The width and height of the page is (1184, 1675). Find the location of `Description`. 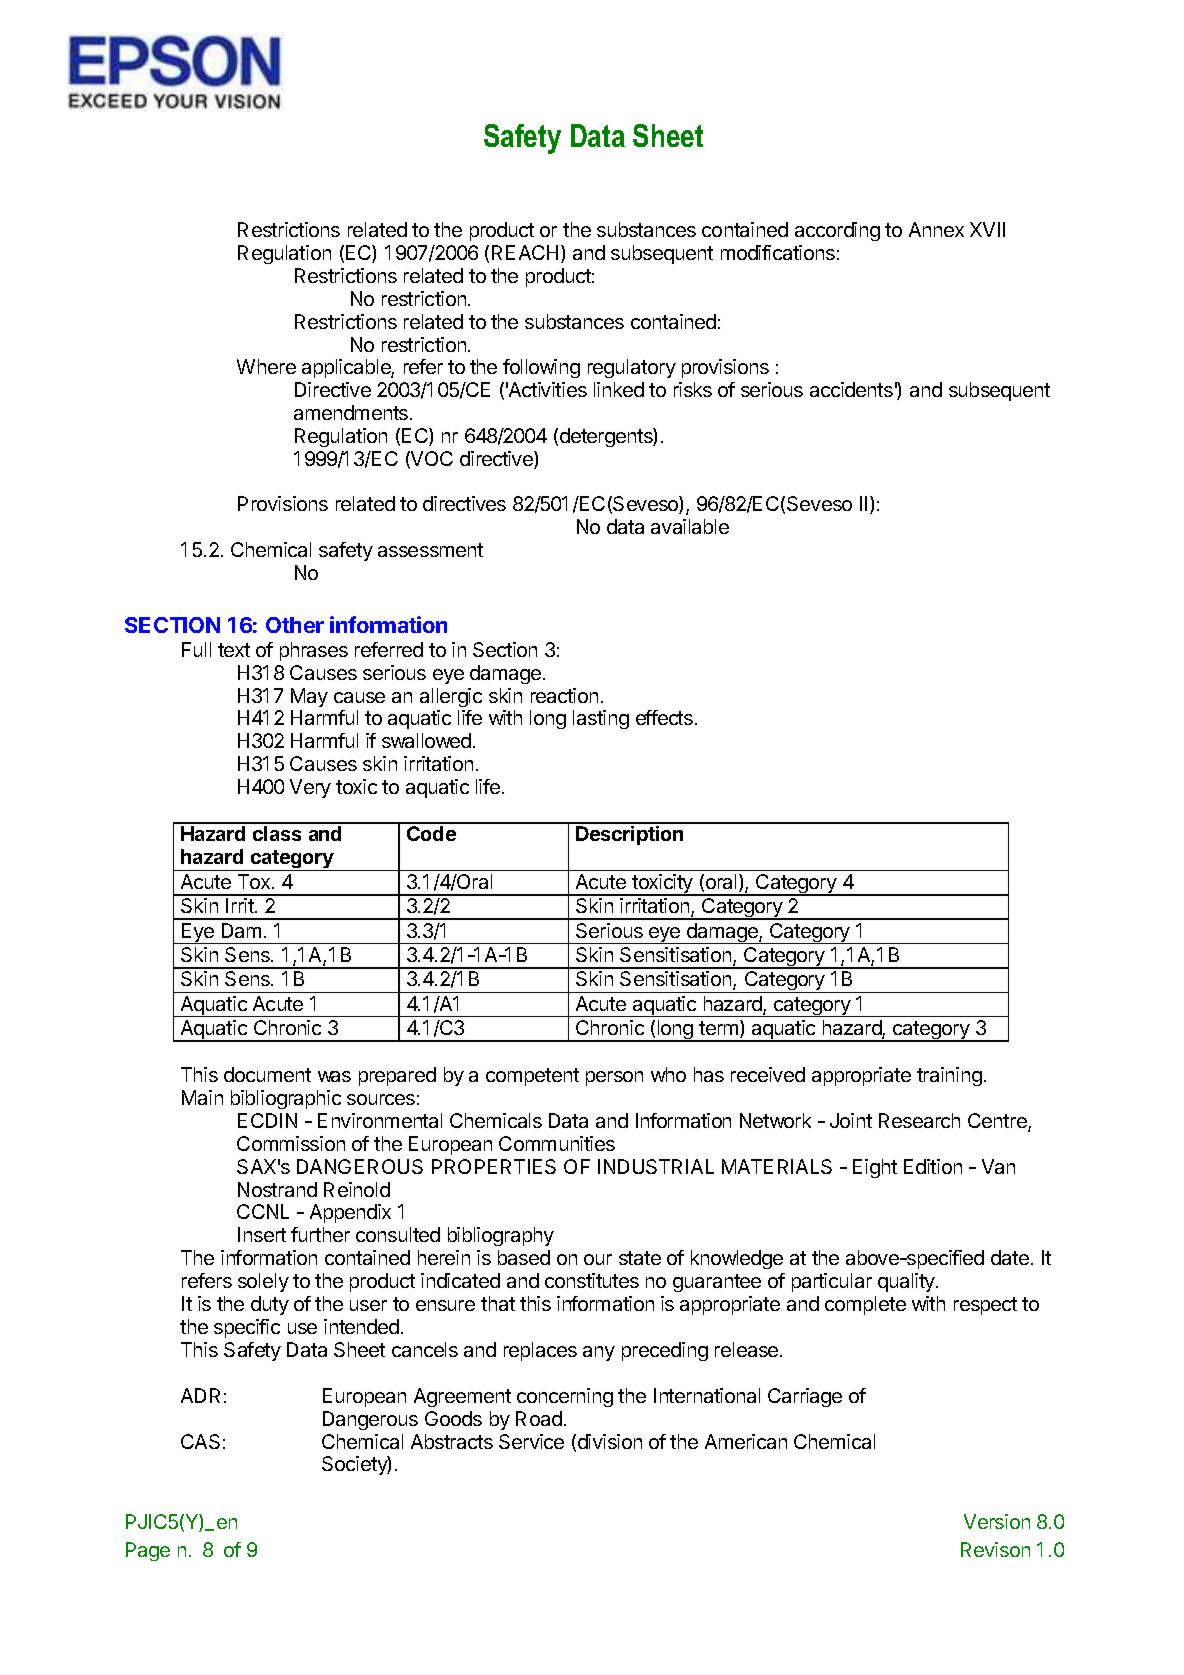

Description is located at coordinates (629, 835).
